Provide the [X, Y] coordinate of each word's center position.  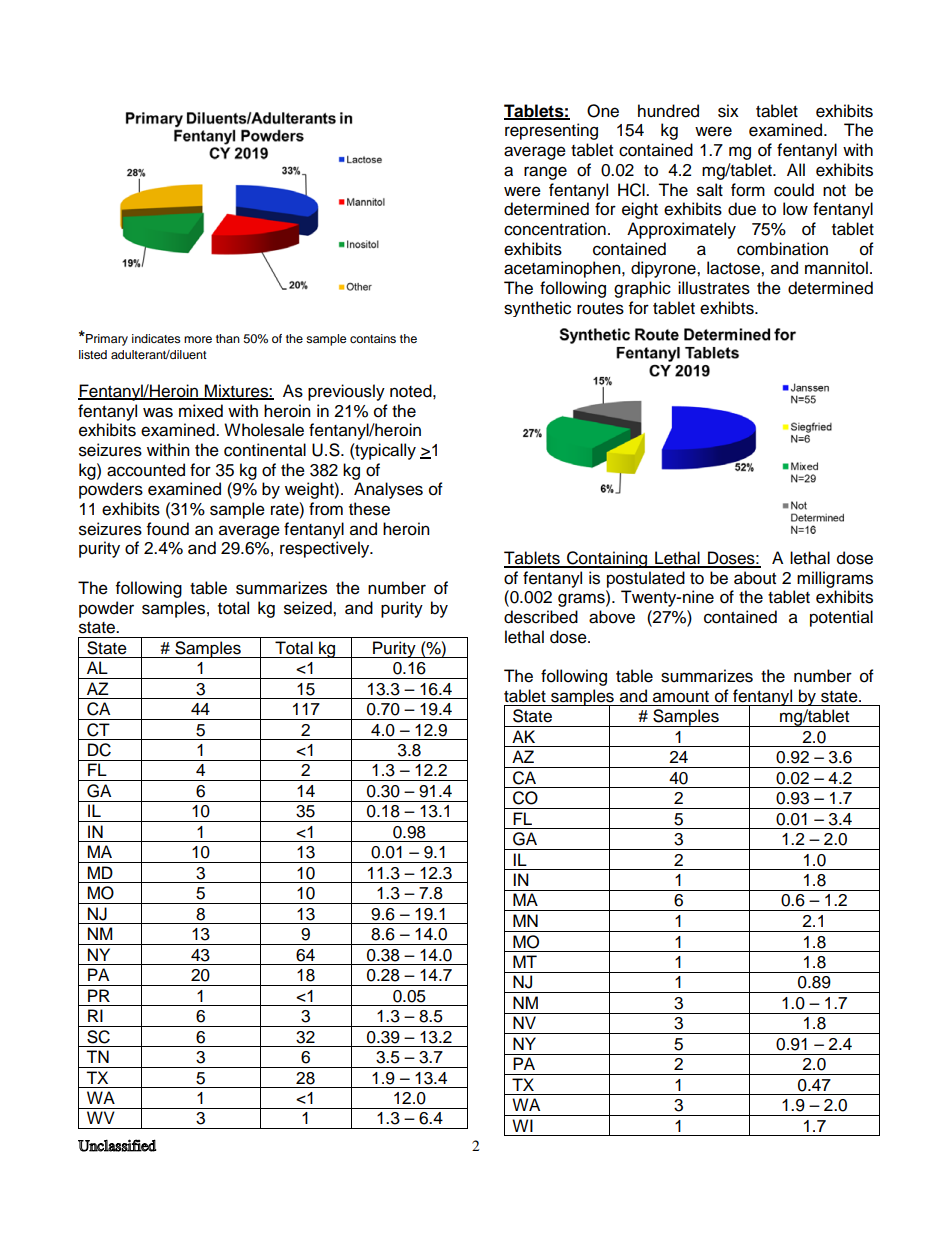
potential [841, 618]
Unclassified [117, 1145]
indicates [156, 338]
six [728, 111]
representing [551, 131]
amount [681, 697]
